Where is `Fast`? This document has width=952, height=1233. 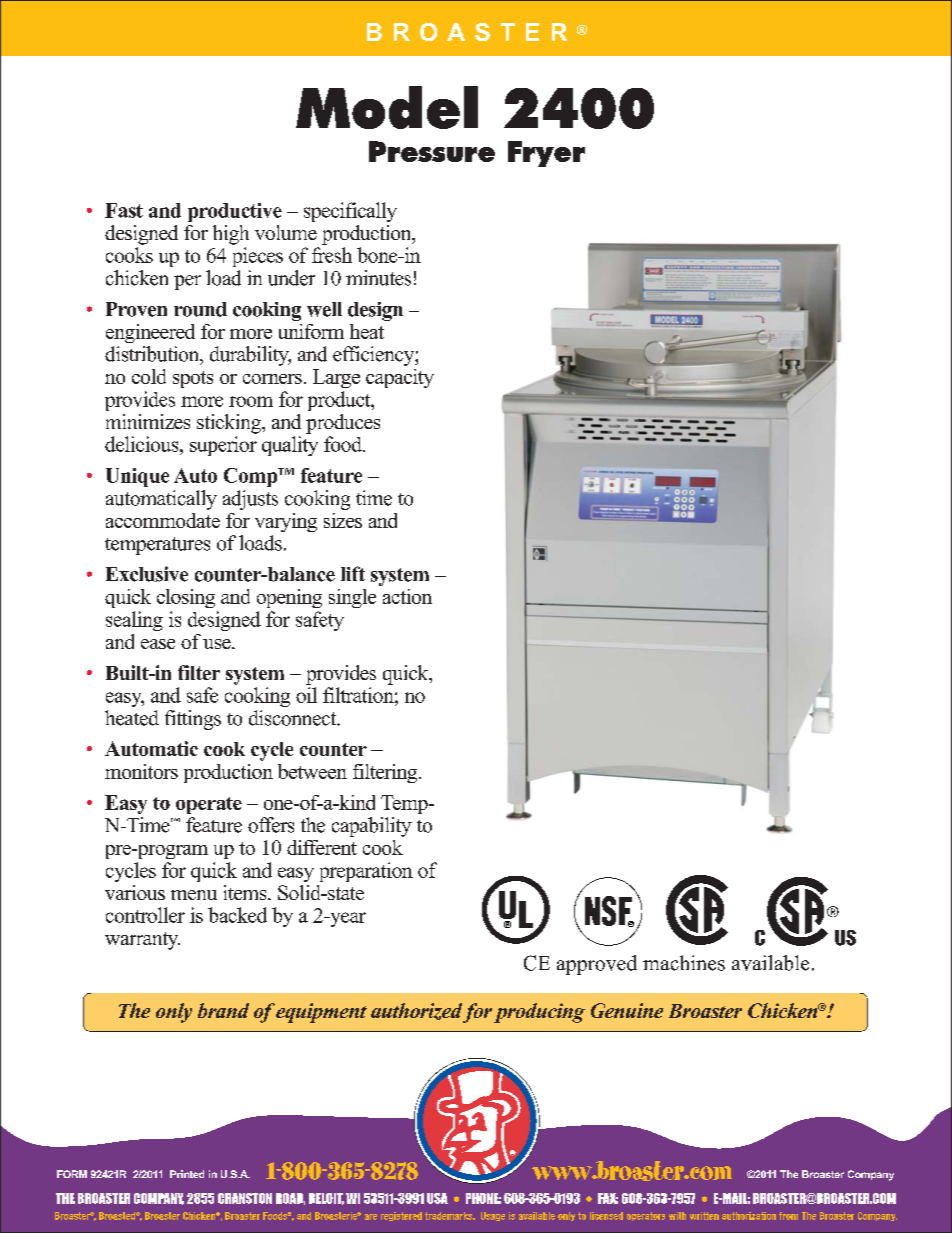 Fast is located at coordinates (124, 210).
